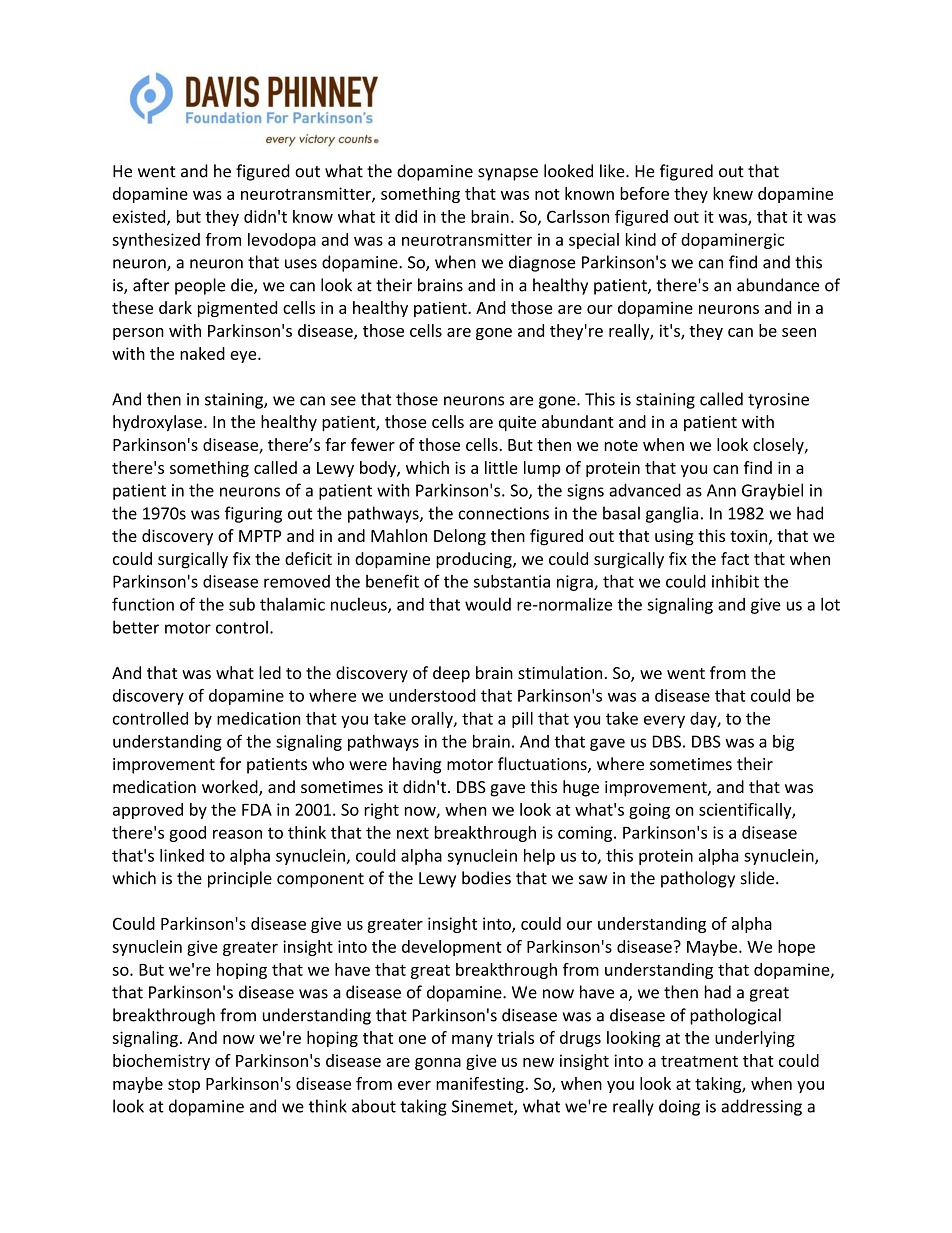 The image size is (952, 1233). What do you see at coordinates (140, 217) in the document?
I see `existed` at bounding box center [140, 217].
